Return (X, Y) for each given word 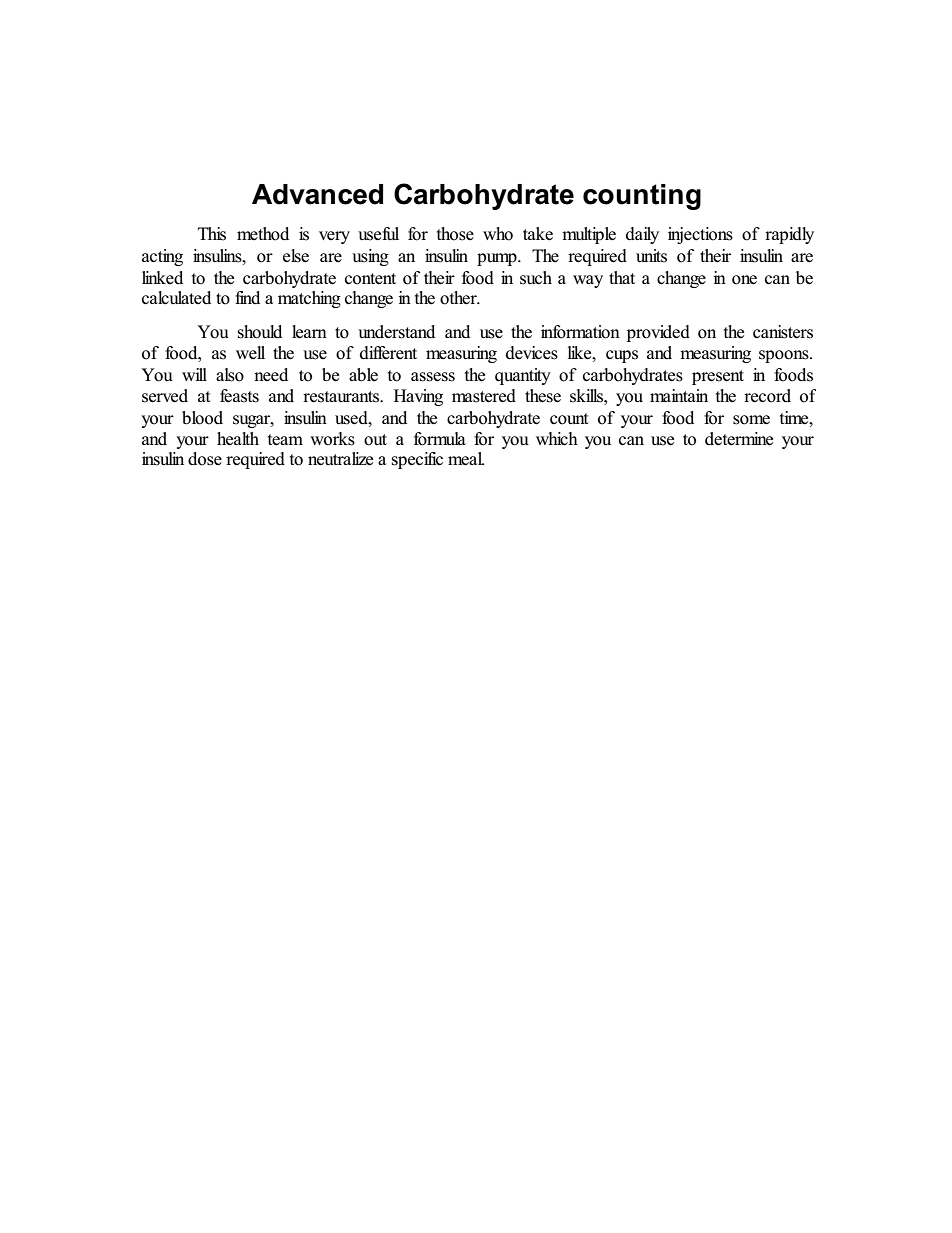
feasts (239, 396)
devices (532, 353)
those (455, 234)
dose (205, 459)
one (744, 280)
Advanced (317, 194)
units (651, 256)
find (247, 297)
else (296, 256)
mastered (484, 396)
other (459, 298)
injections (700, 235)
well (250, 352)
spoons (785, 356)
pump (498, 259)
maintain (679, 395)
